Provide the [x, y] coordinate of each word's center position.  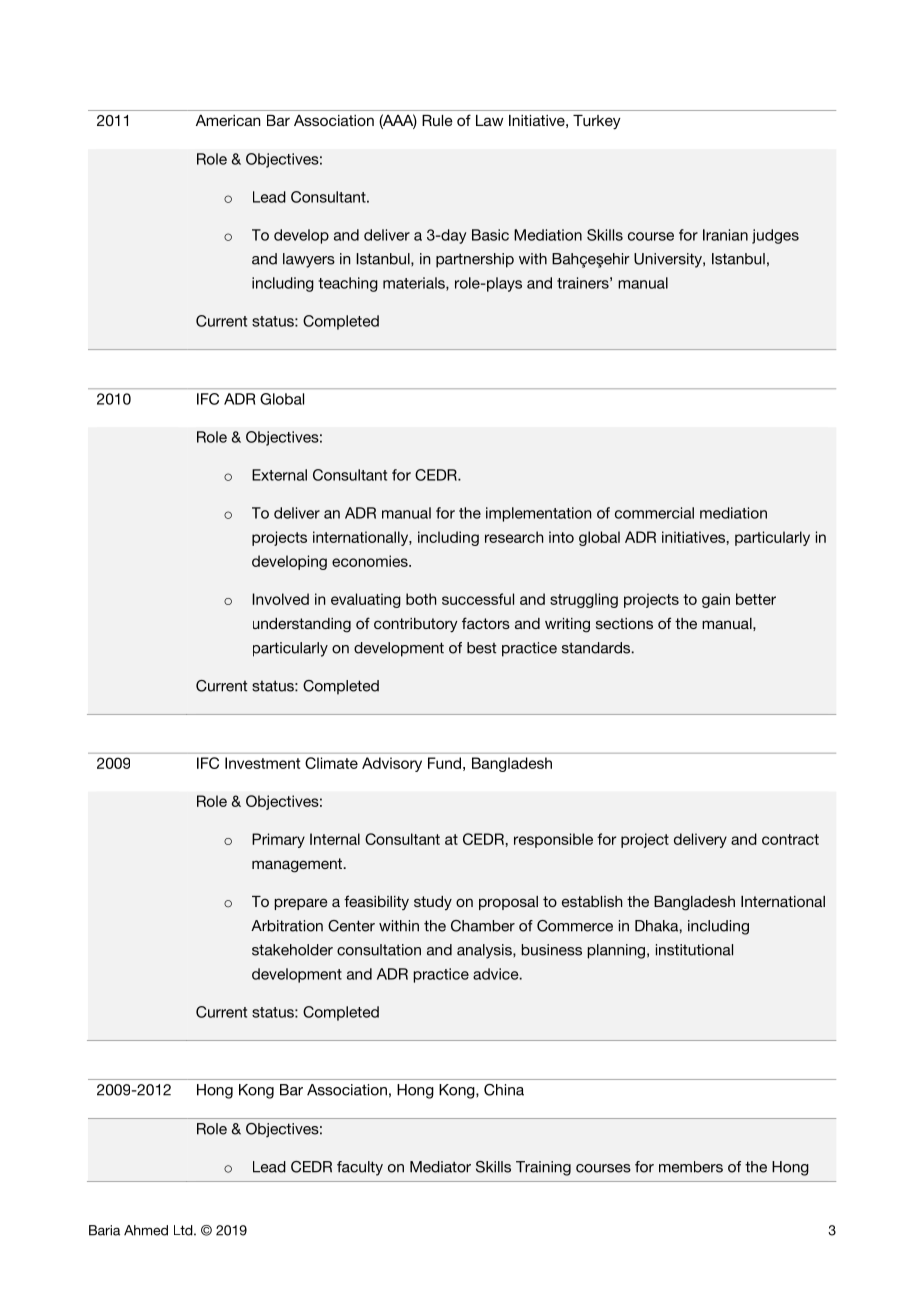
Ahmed [146, 1230]
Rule [437, 120]
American [228, 120]
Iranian [725, 235]
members [691, 1167]
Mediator [440, 1167]
